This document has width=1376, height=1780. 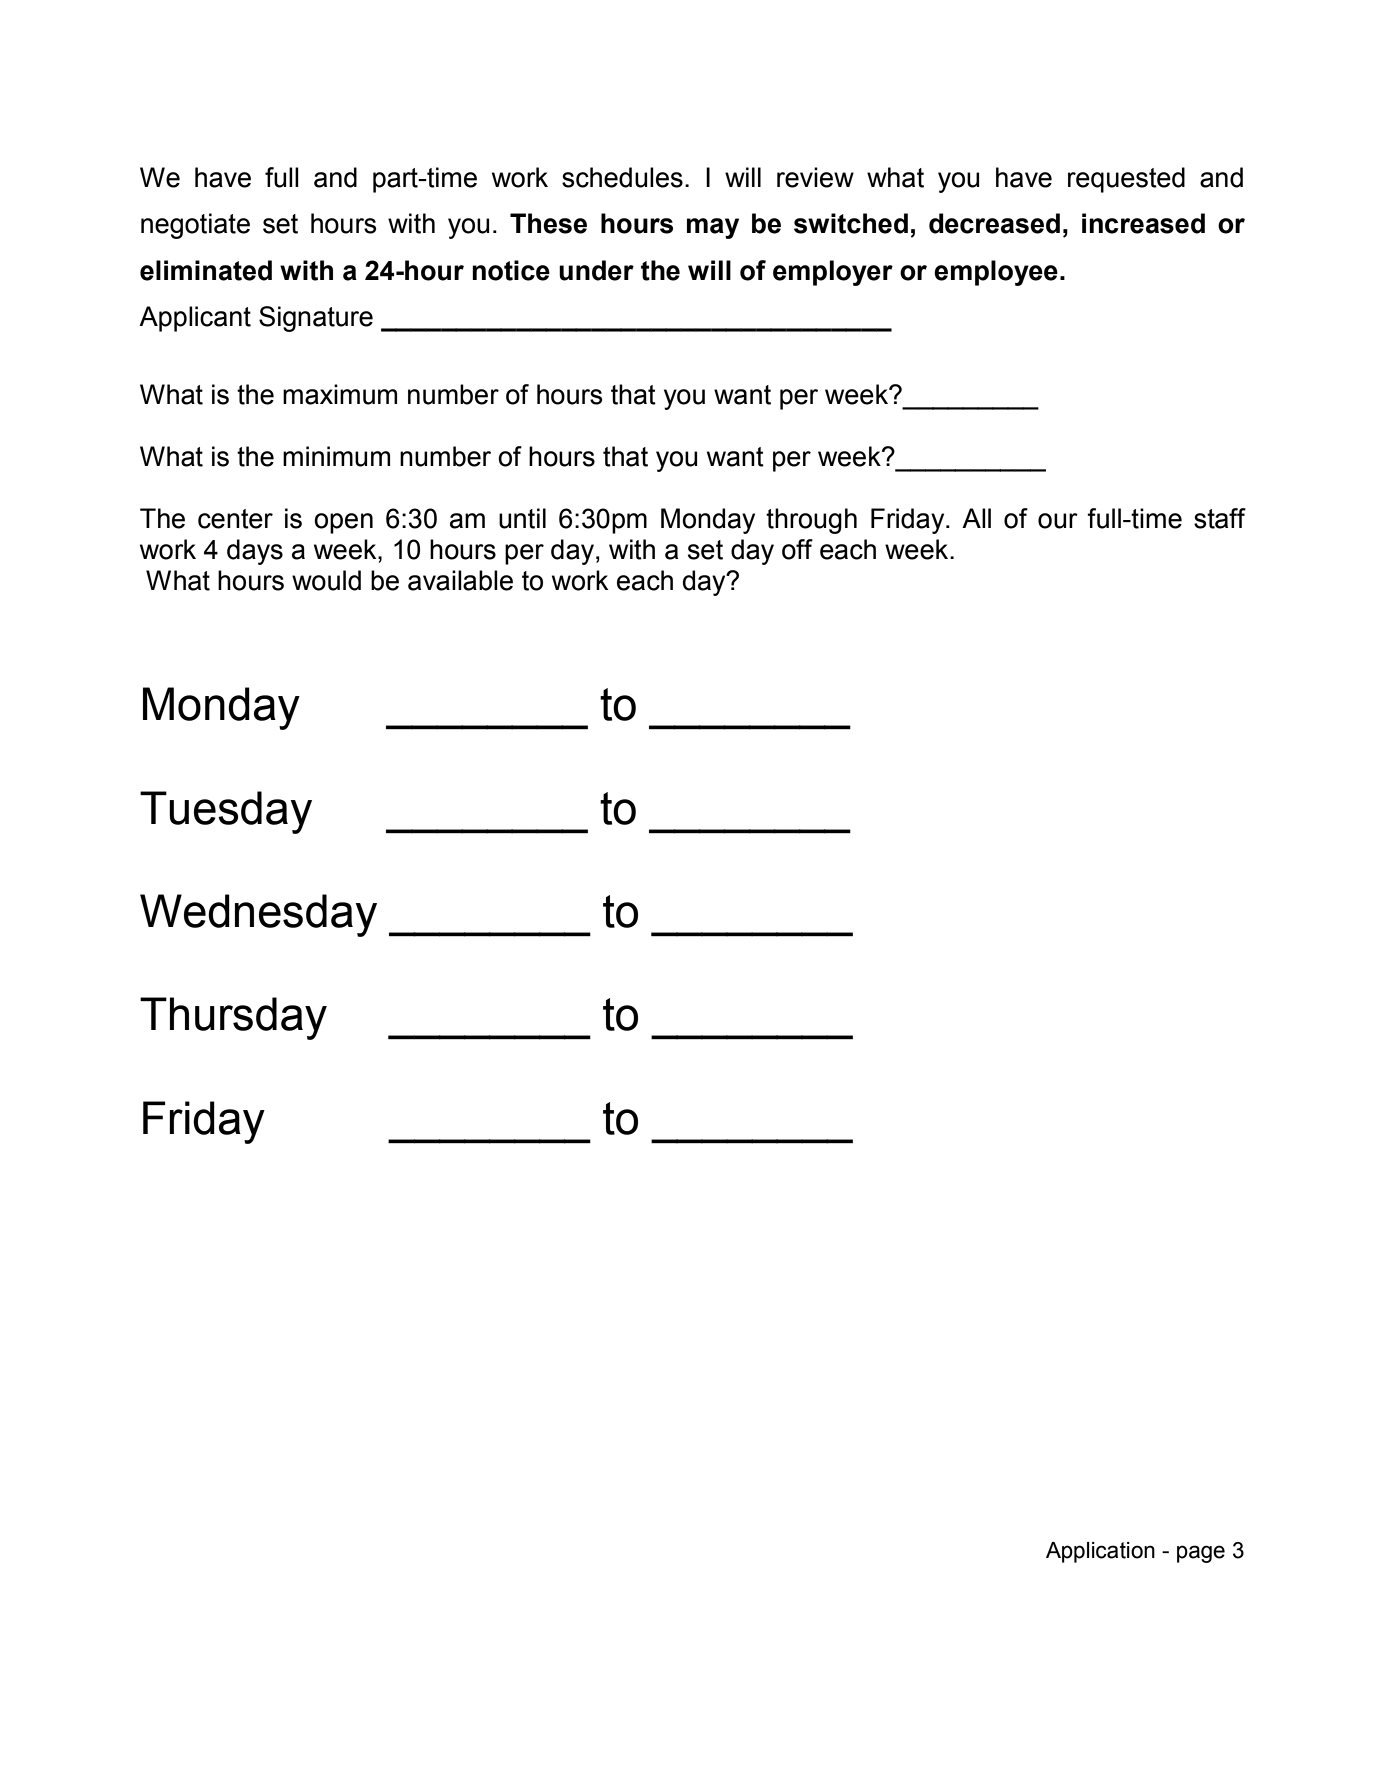 I want to click on off, so click(x=797, y=549).
